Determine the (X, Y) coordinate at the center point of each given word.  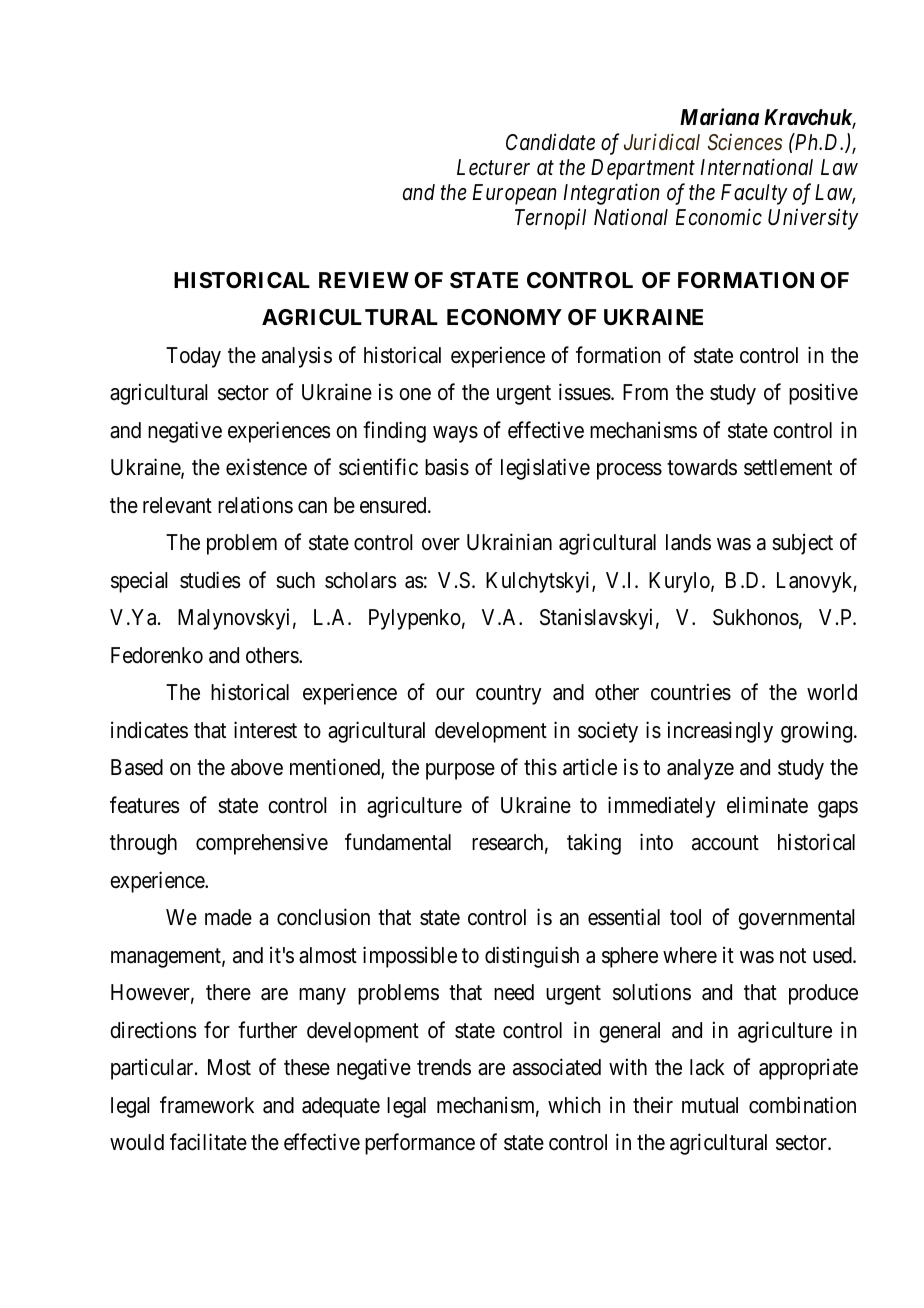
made (228, 917)
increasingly (720, 732)
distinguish (532, 957)
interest (265, 730)
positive (823, 394)
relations (255, 505)
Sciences (745, 142)
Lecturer (493, 167)
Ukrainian (509, 542)
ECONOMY (504, 317)
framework (207, 1105)
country (509, 695)
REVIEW (364, 280)
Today (193, 357)
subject (802, 544)
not (793, 956)
